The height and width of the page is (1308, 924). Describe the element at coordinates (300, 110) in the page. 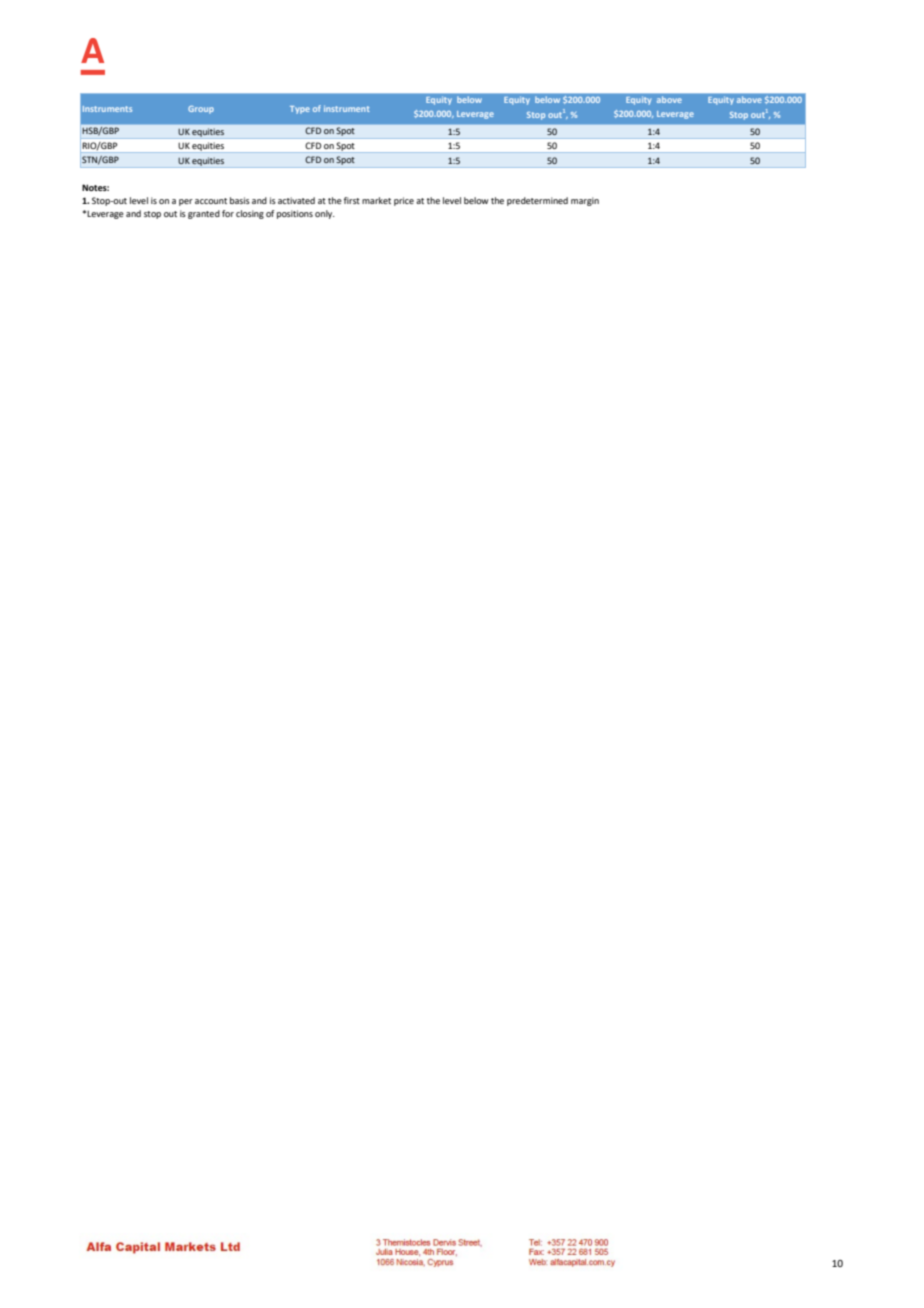

I see `Type` at that location.
